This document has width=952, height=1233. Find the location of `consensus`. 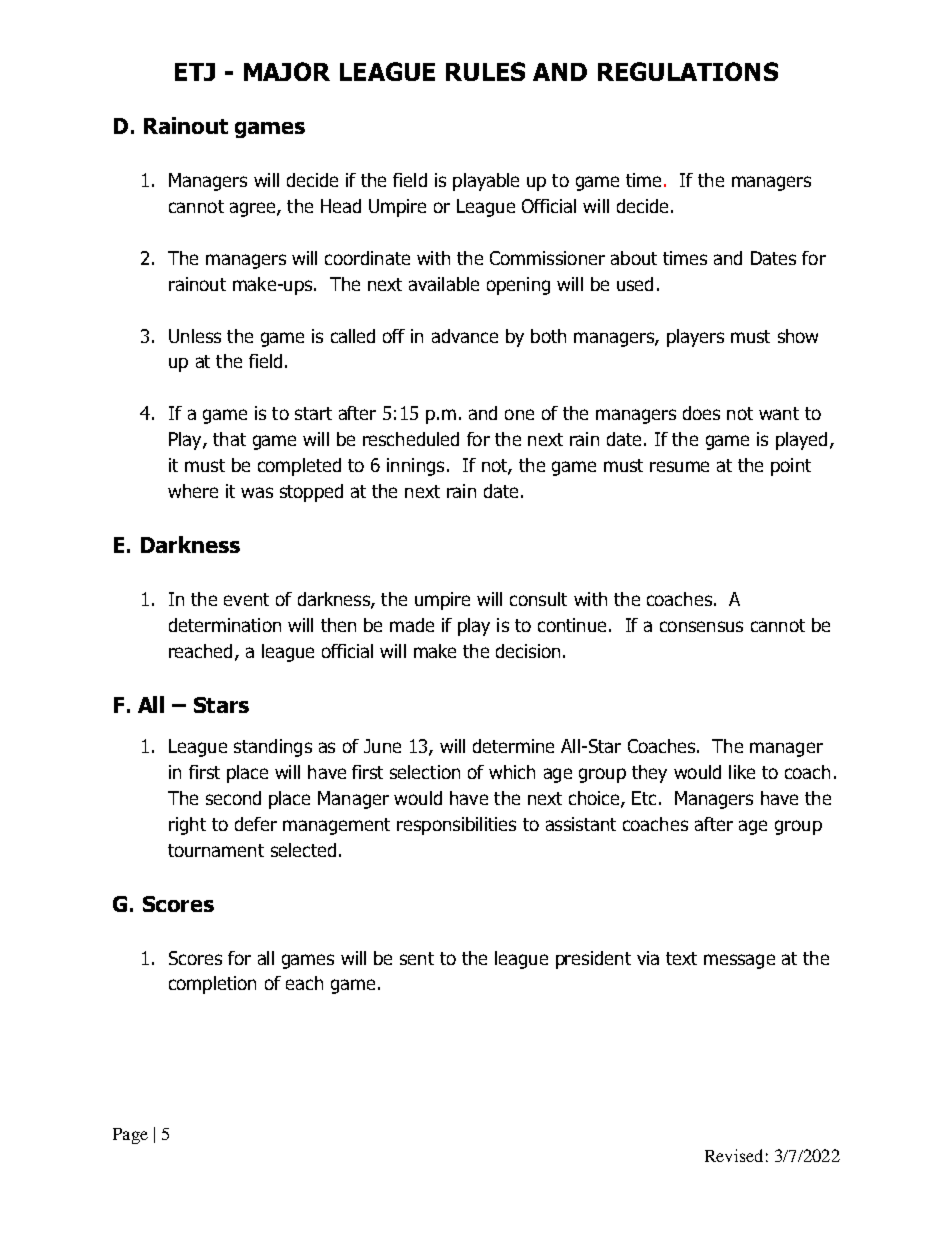

consensus is located at coordinates (701, 626).
